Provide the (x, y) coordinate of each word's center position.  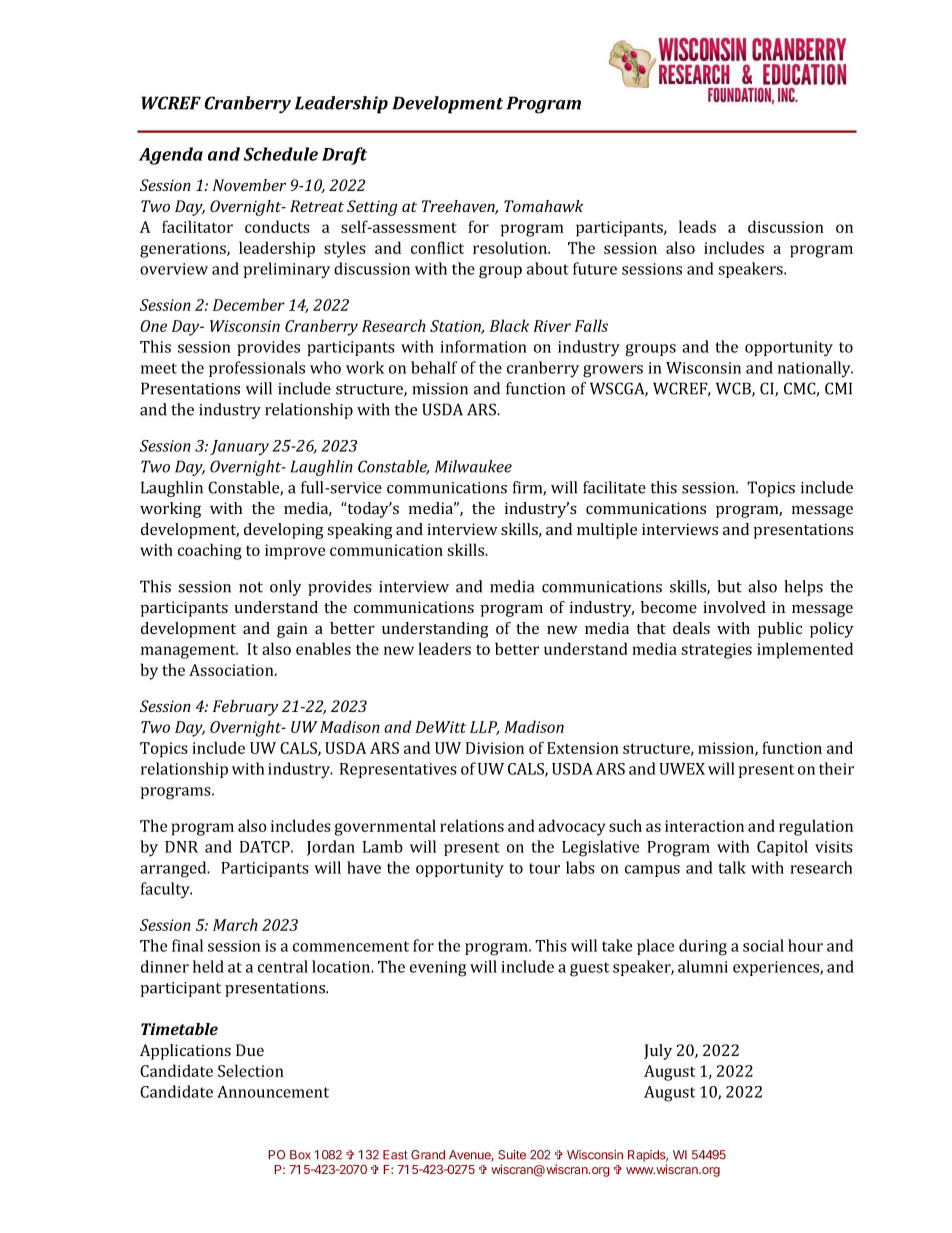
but (729, 586)
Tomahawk (543, 206)
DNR (181, 847)
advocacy (572, 827)
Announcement (273, 1092)
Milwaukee (473, 466)
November (249, 185)
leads (697, 226)
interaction (704, 826)
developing (283, 531)
